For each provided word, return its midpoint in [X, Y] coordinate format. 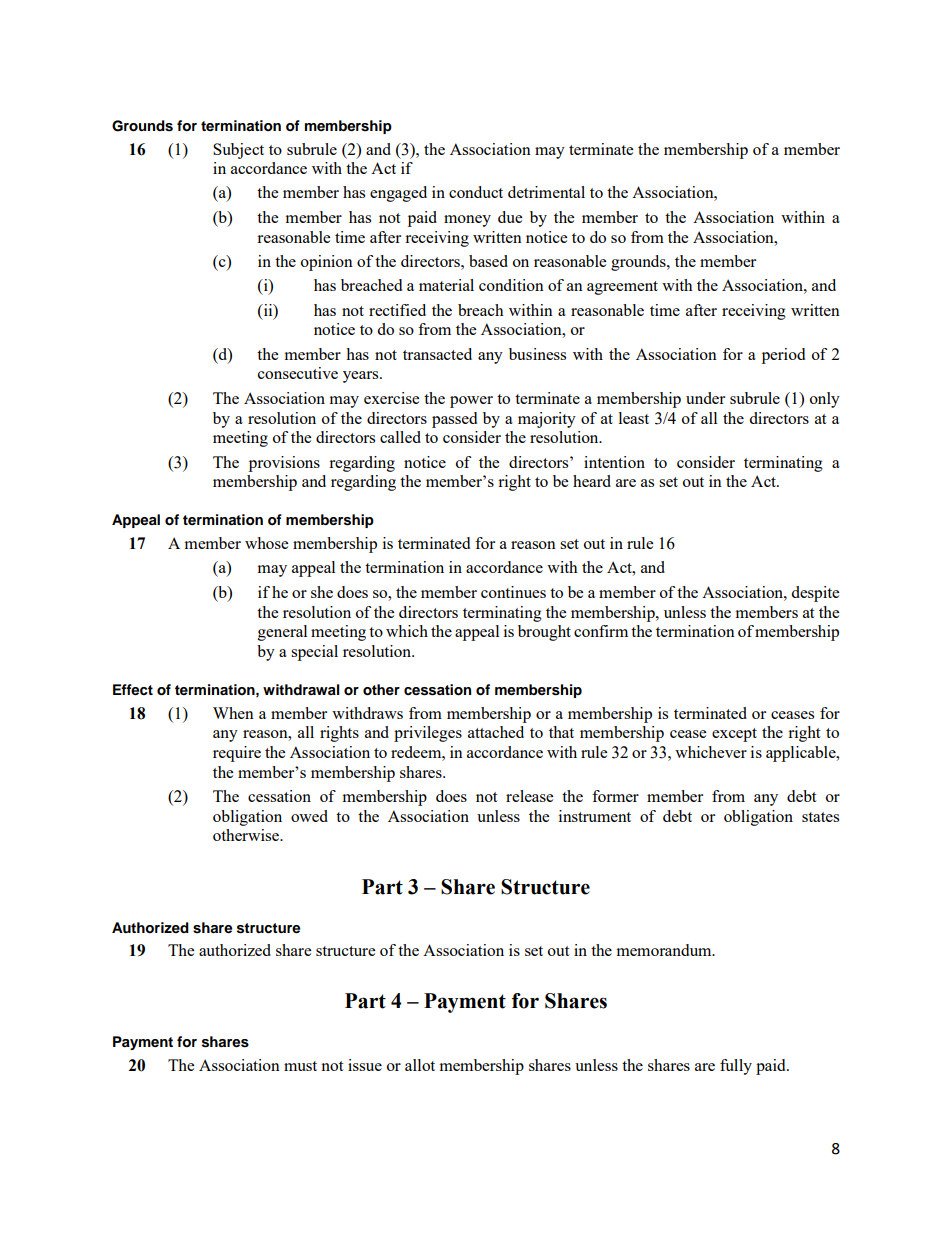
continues [513, 592]
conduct [476, 192]
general [282, 633]
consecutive [298, 373]
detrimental [546, 192]
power [471, 402]
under [705, 398]
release [529, 796]
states [820, 817]
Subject [238, 151]
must [300, 1066]
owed [309, 816]
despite [815, 594]
